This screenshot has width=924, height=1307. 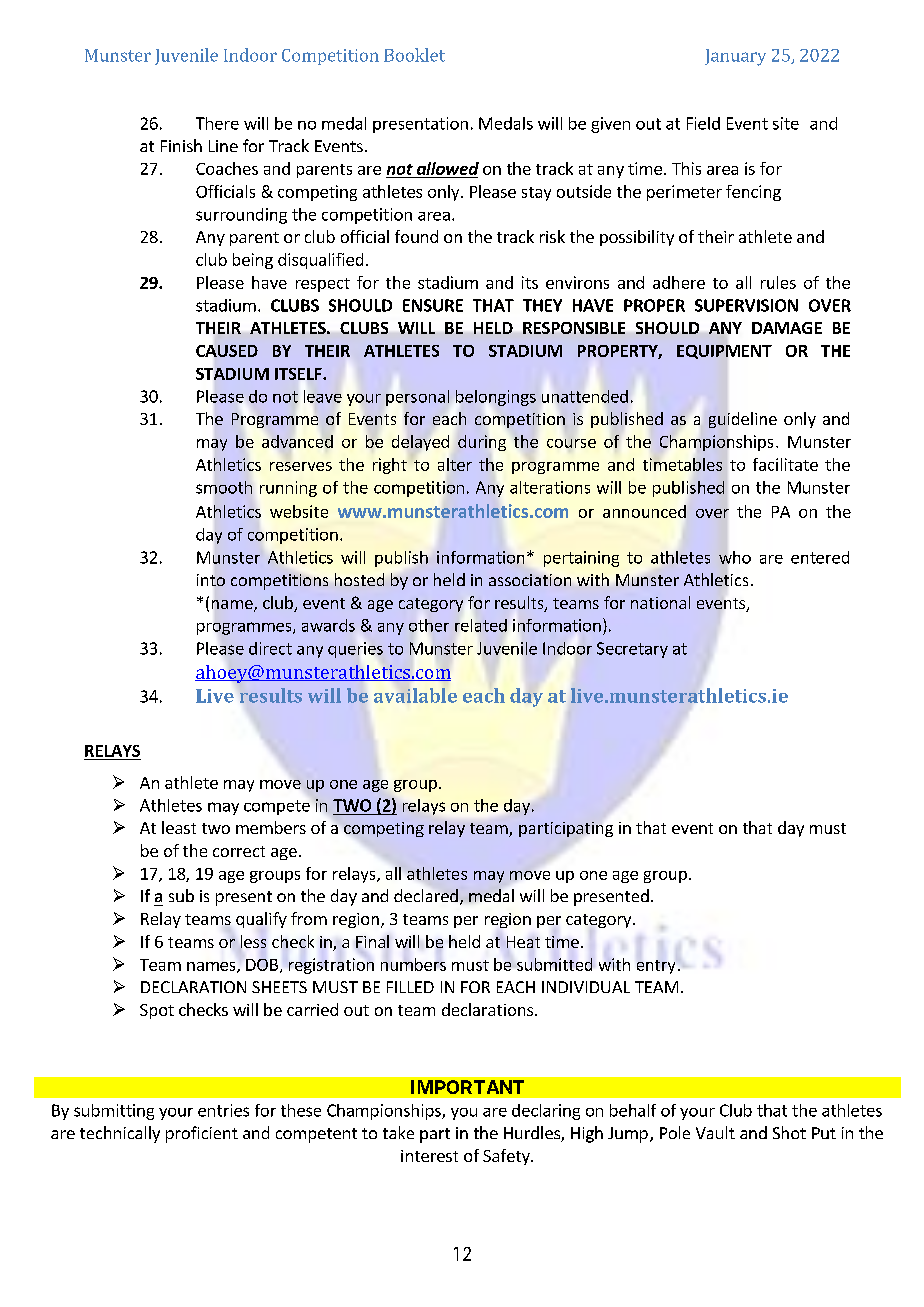 What do you see at coordinates (224, 487) in the screenshot?
I see `smooth` at bounding box center [224, 487].
